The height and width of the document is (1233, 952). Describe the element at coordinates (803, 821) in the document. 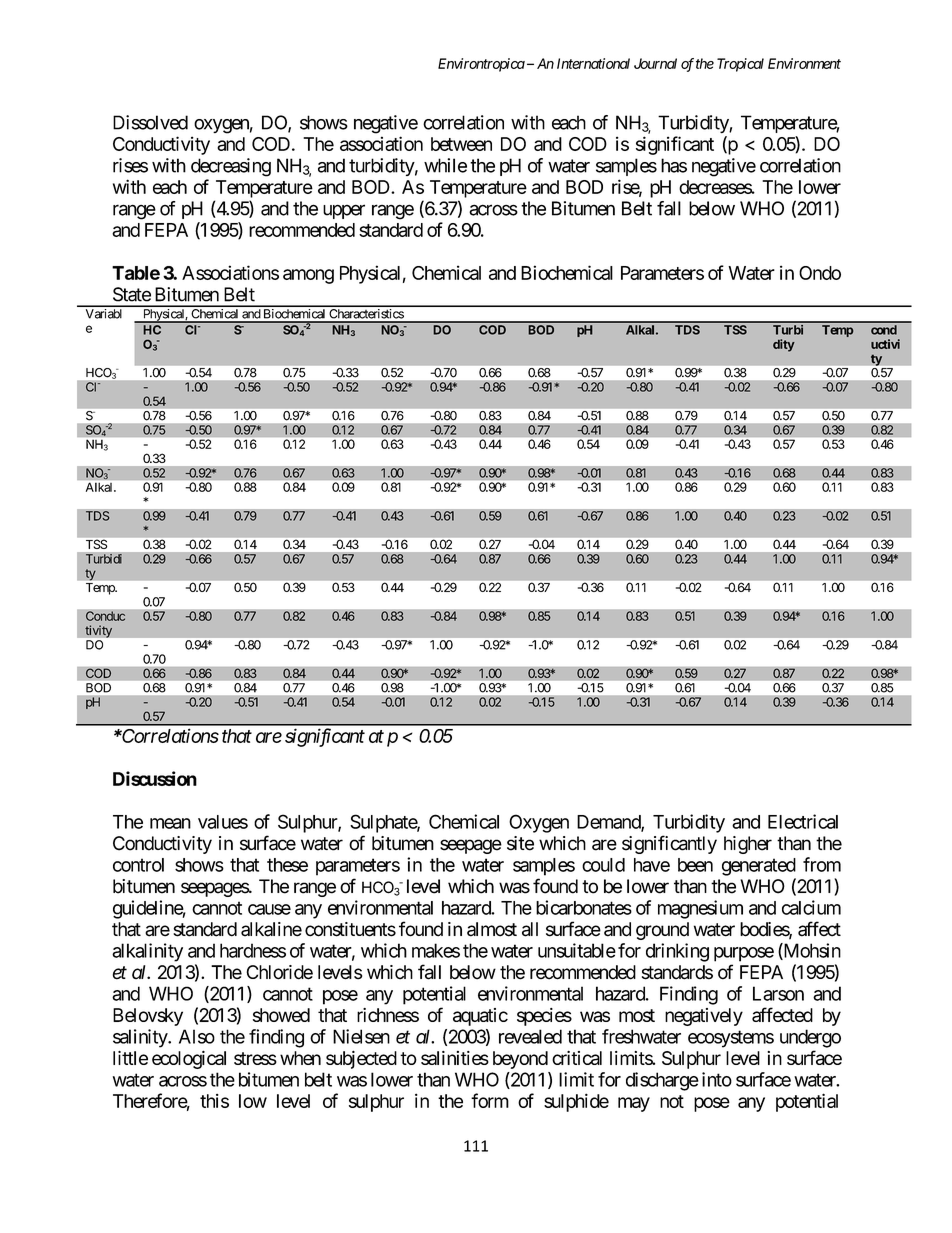

I see `Electrical` at that location.
